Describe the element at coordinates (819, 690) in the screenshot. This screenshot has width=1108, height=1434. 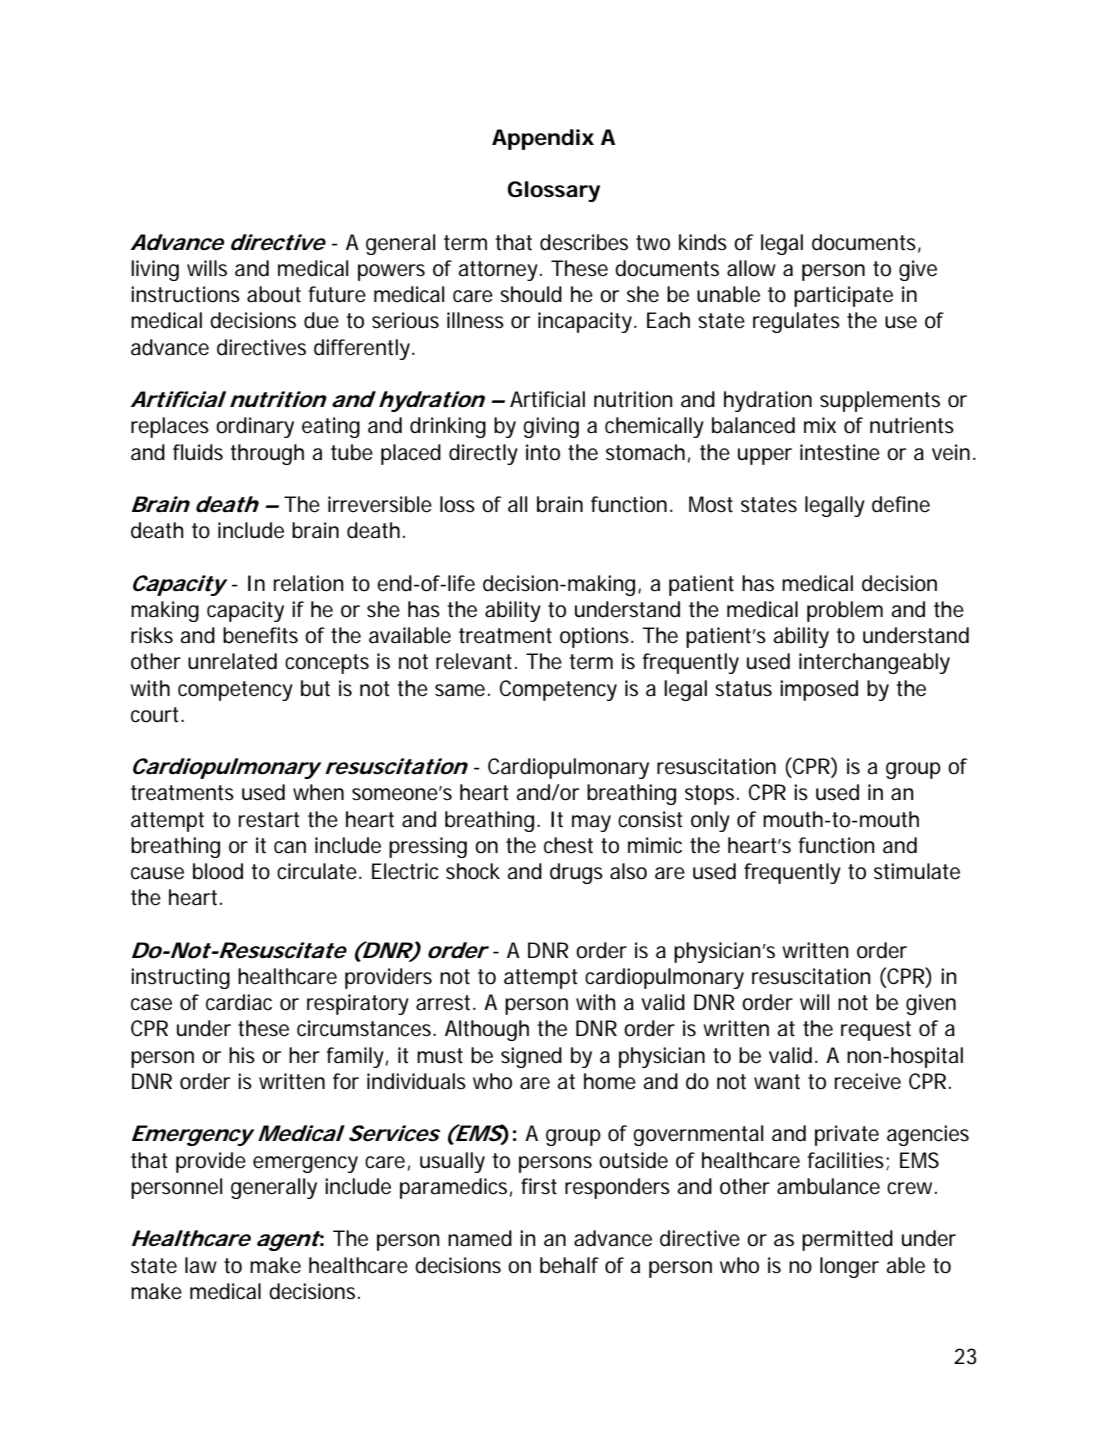
I see `imposed` at that location.
